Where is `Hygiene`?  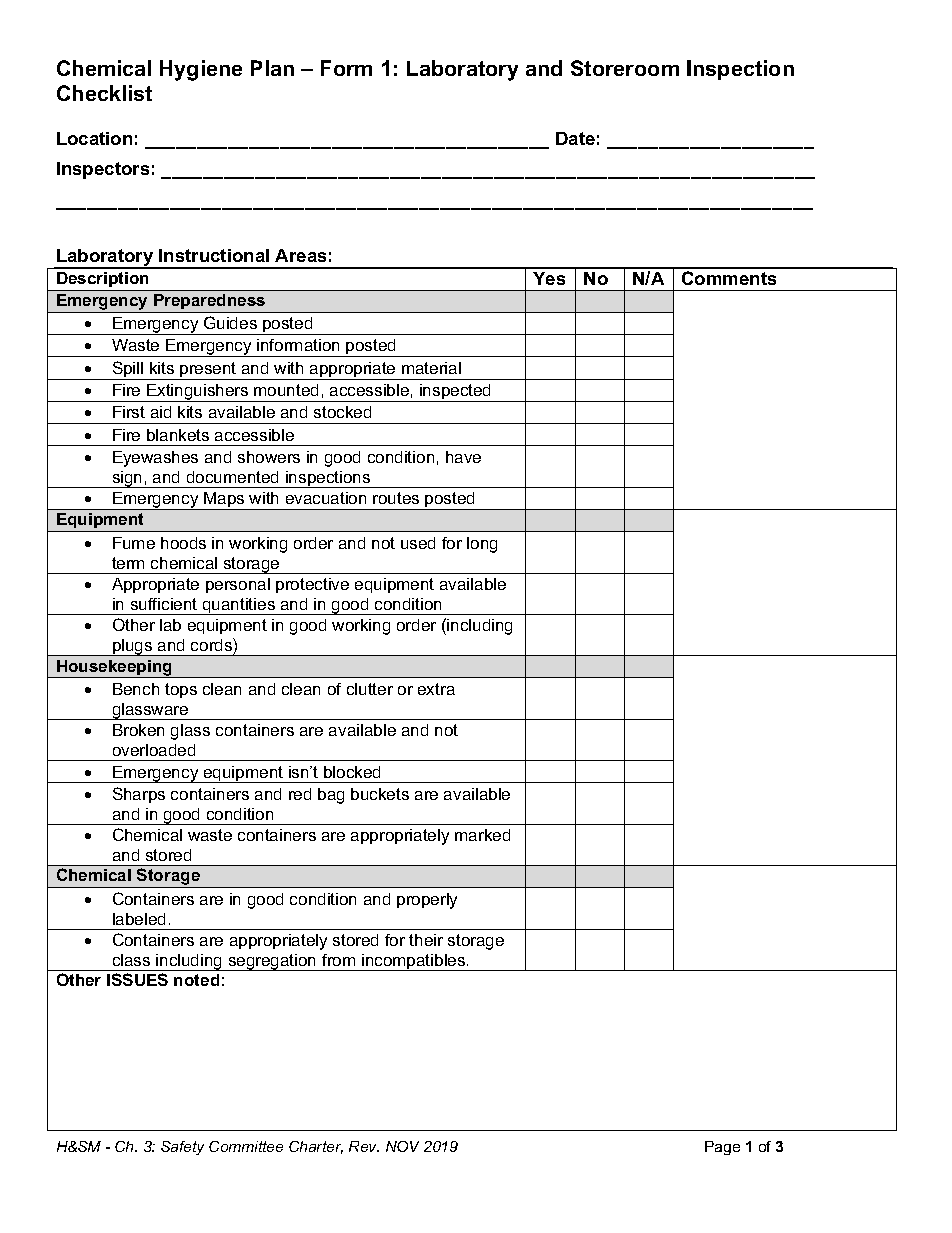
Hygiene is located at coordinates (201, 70).
